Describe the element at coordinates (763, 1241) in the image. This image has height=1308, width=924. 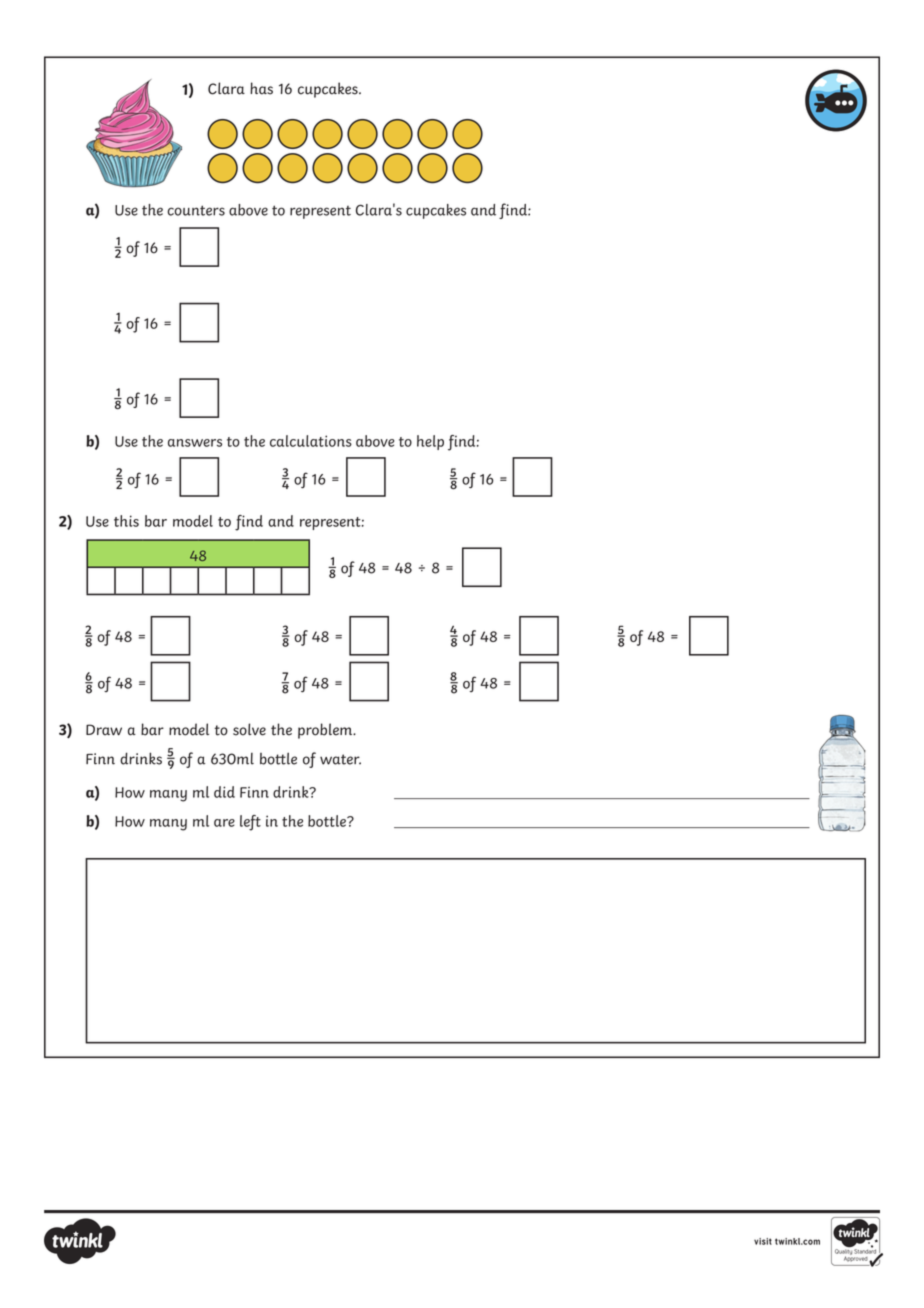
I see `visit` at that location.
